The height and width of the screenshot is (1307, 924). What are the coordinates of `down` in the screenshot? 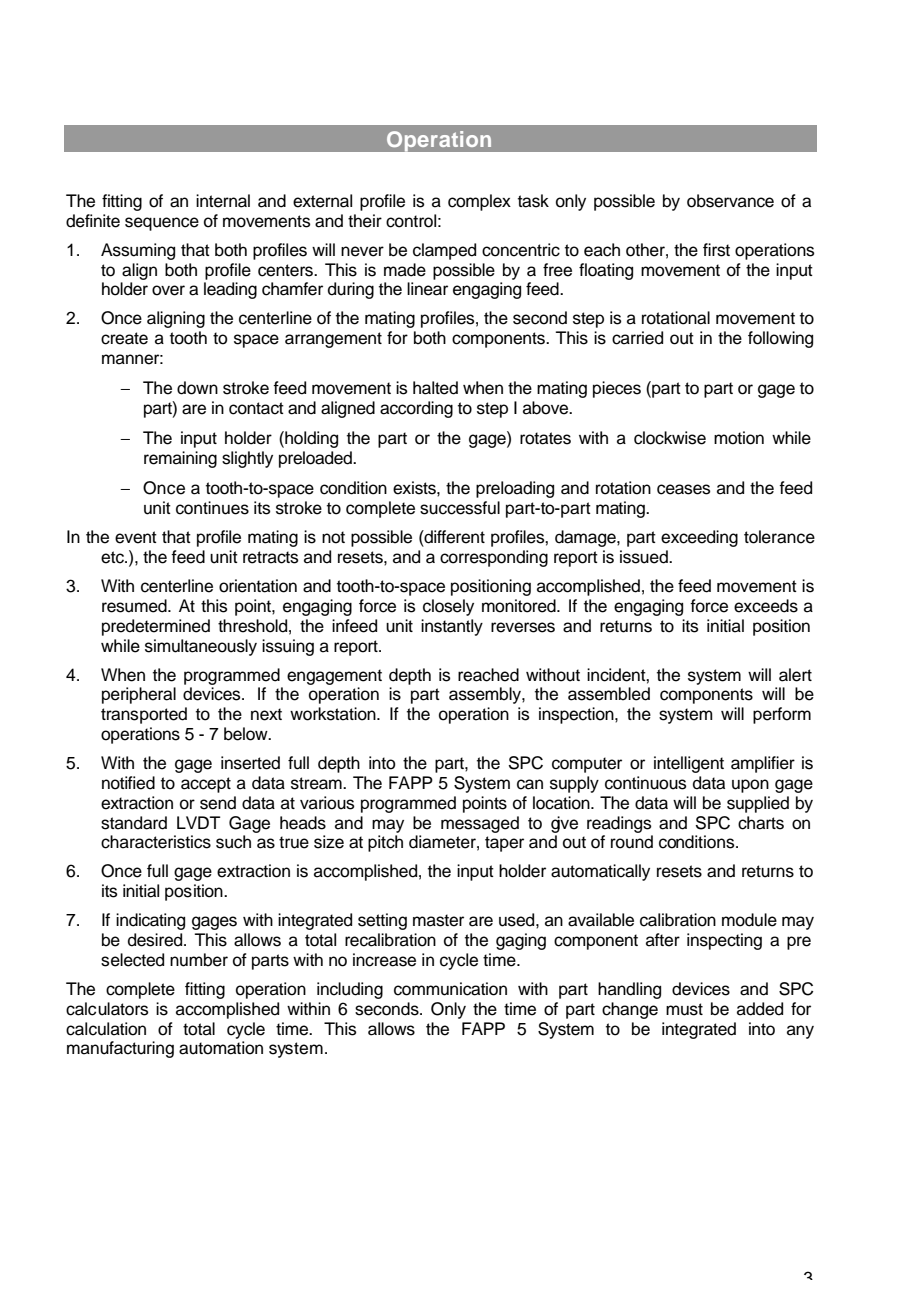 It's located at (197, 388).
